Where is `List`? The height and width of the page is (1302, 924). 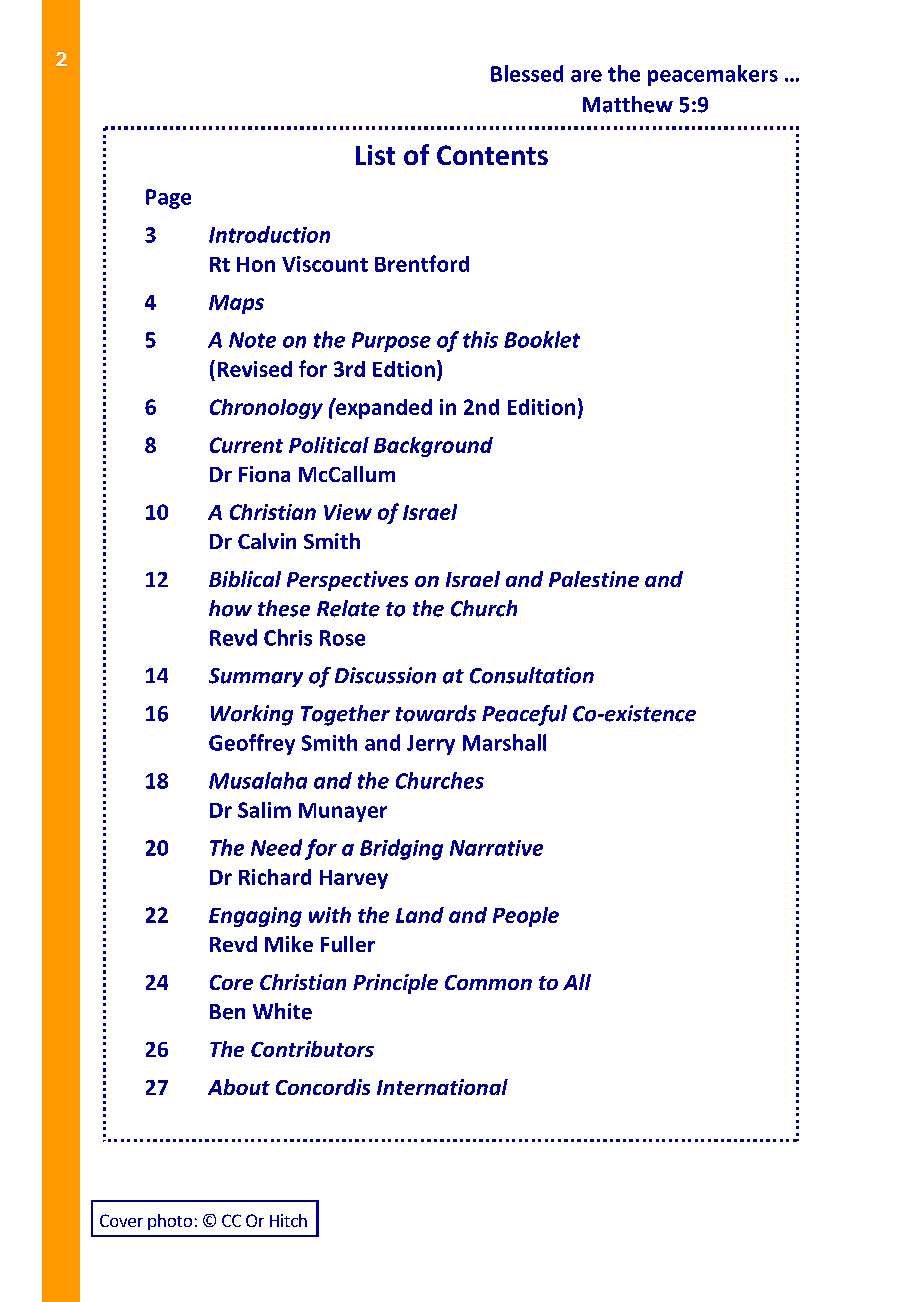
List is located at coordinates (375, 155).
